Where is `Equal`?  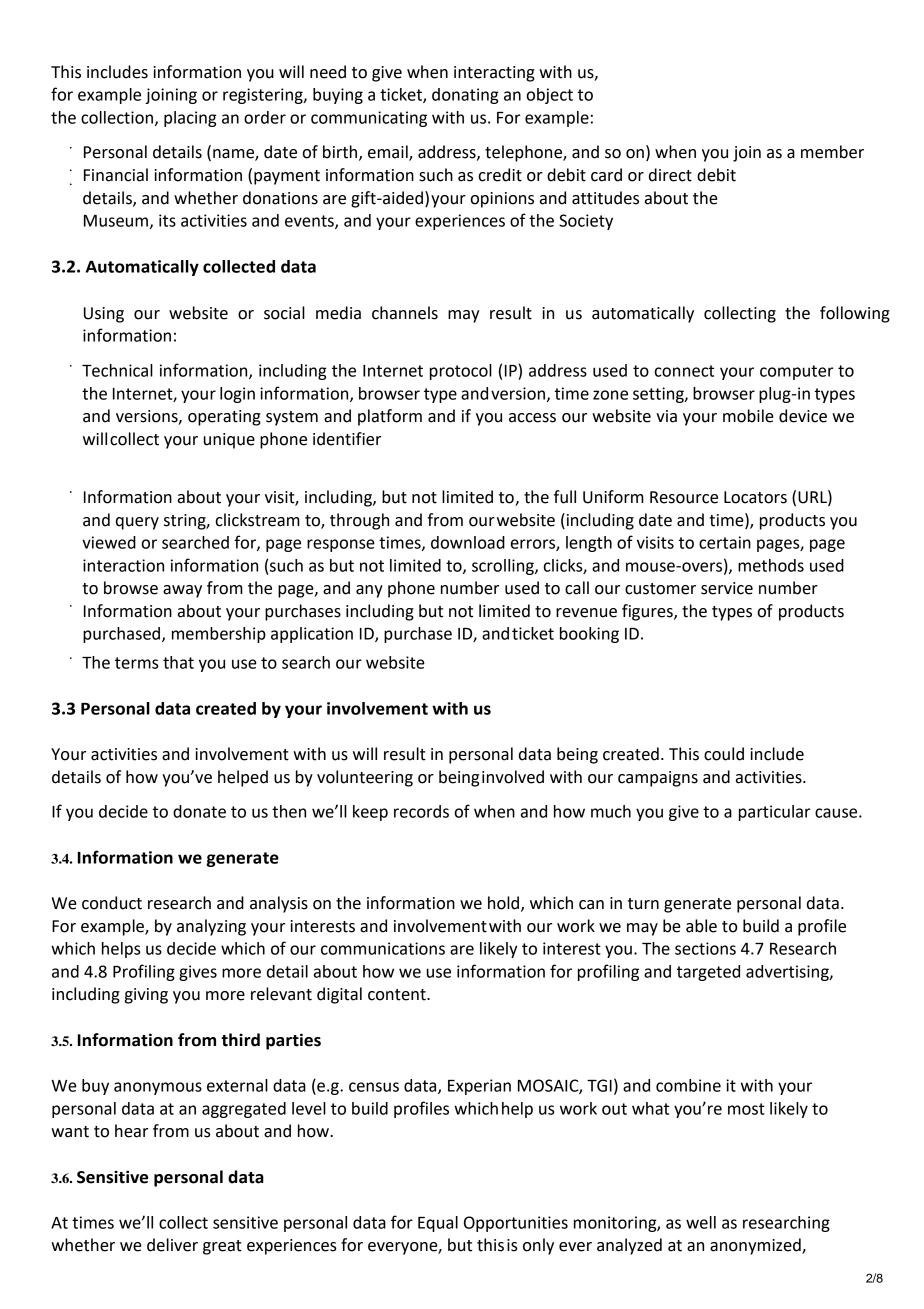
Equal is located at coordinates (438, 1224).
